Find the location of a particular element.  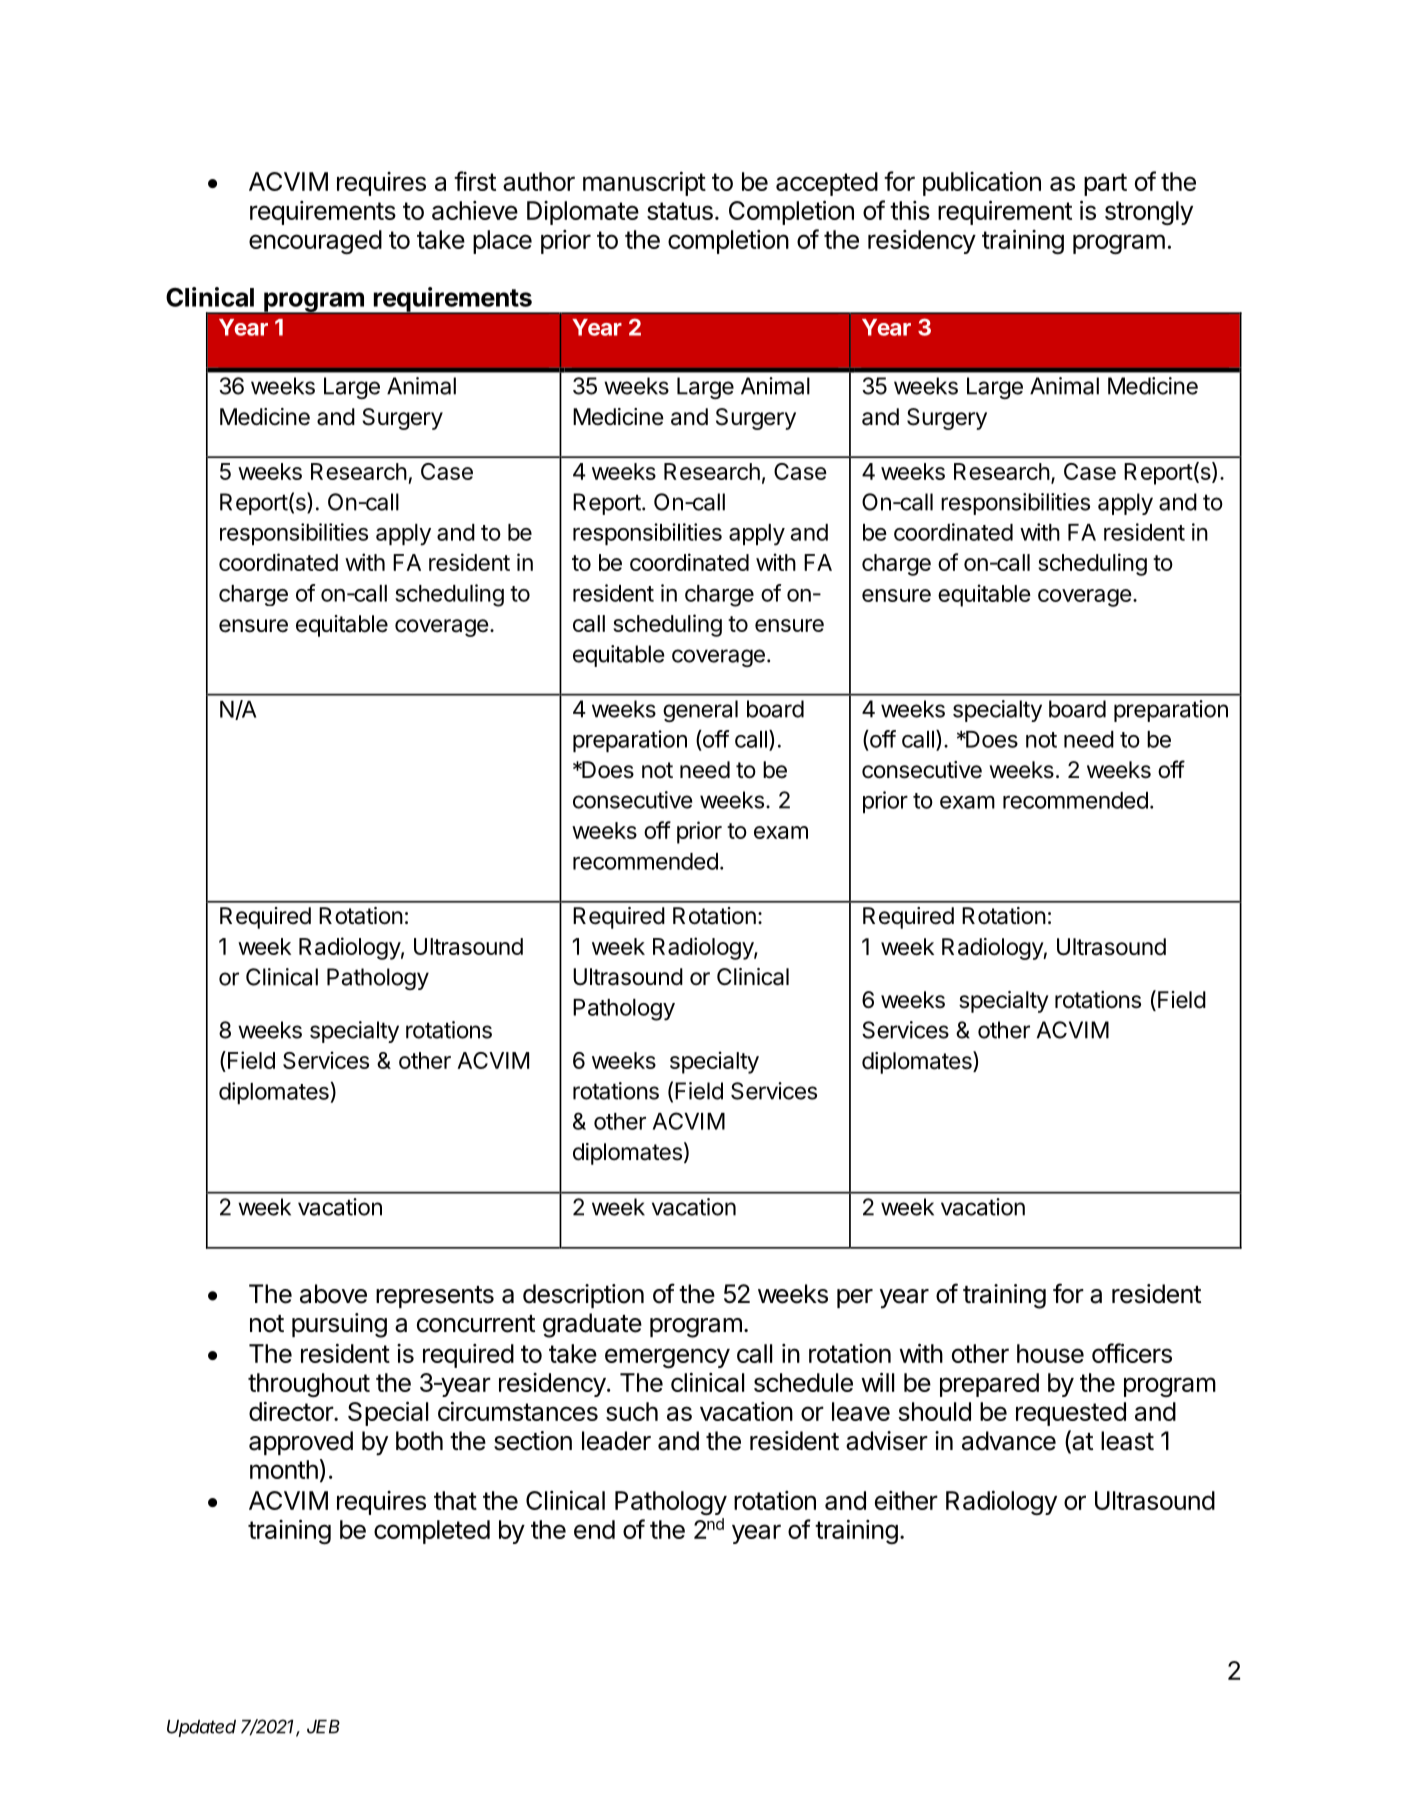

place is located at coordinates (502, 242).
